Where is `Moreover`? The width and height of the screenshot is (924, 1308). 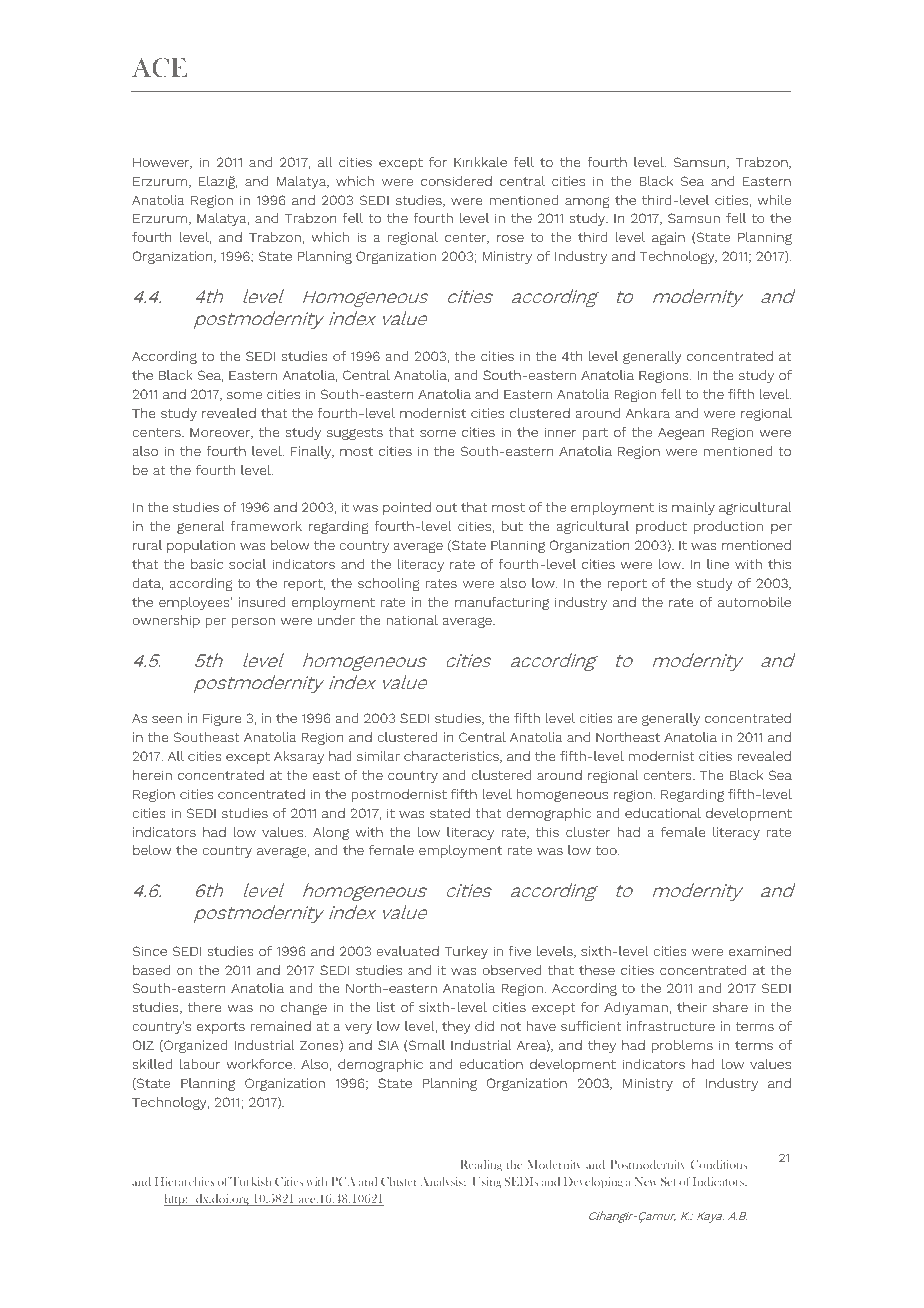
Moreover is located at coordinates (221, 433).
